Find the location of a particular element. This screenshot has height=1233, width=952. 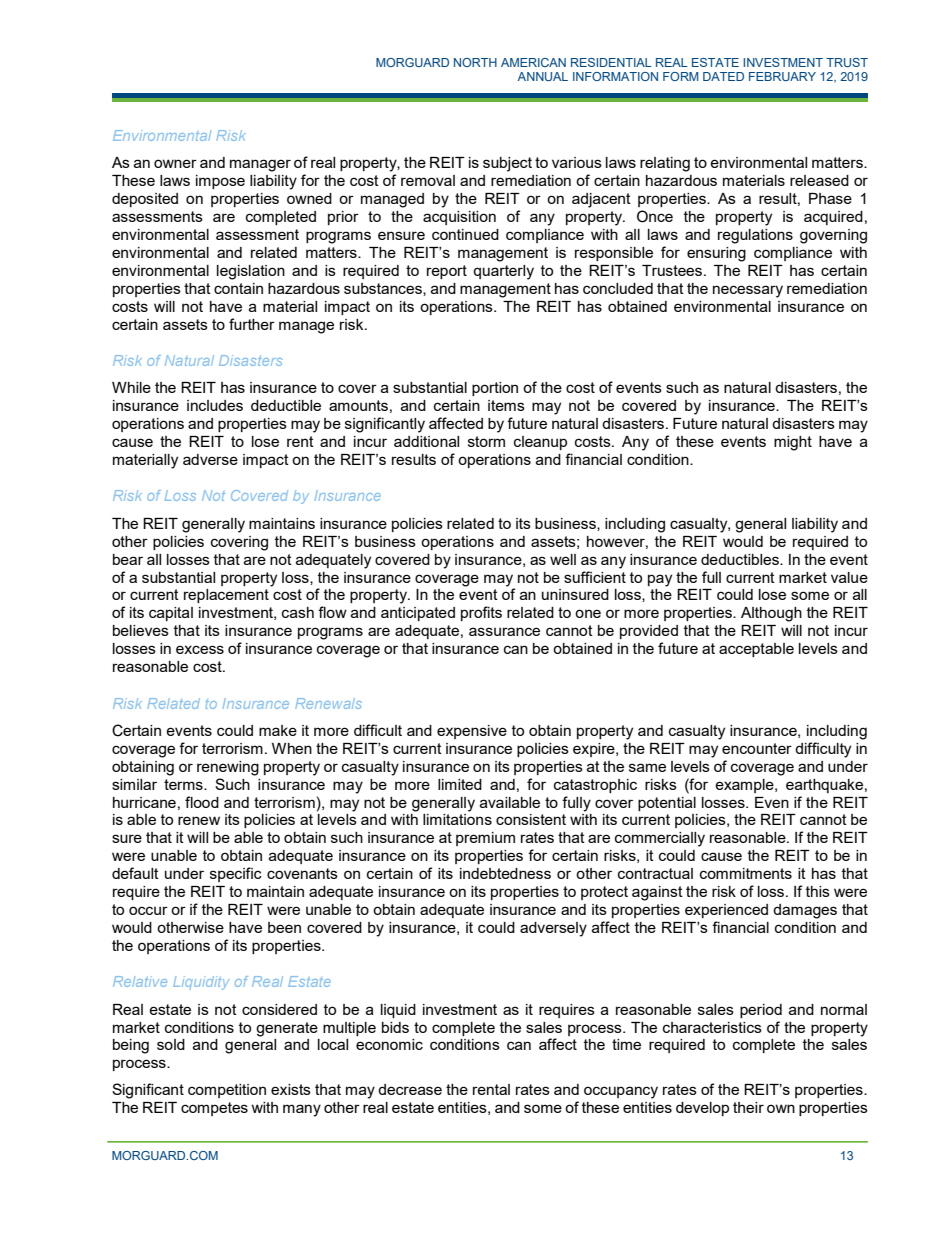

NORTH is located at coordinates (475, 62).
